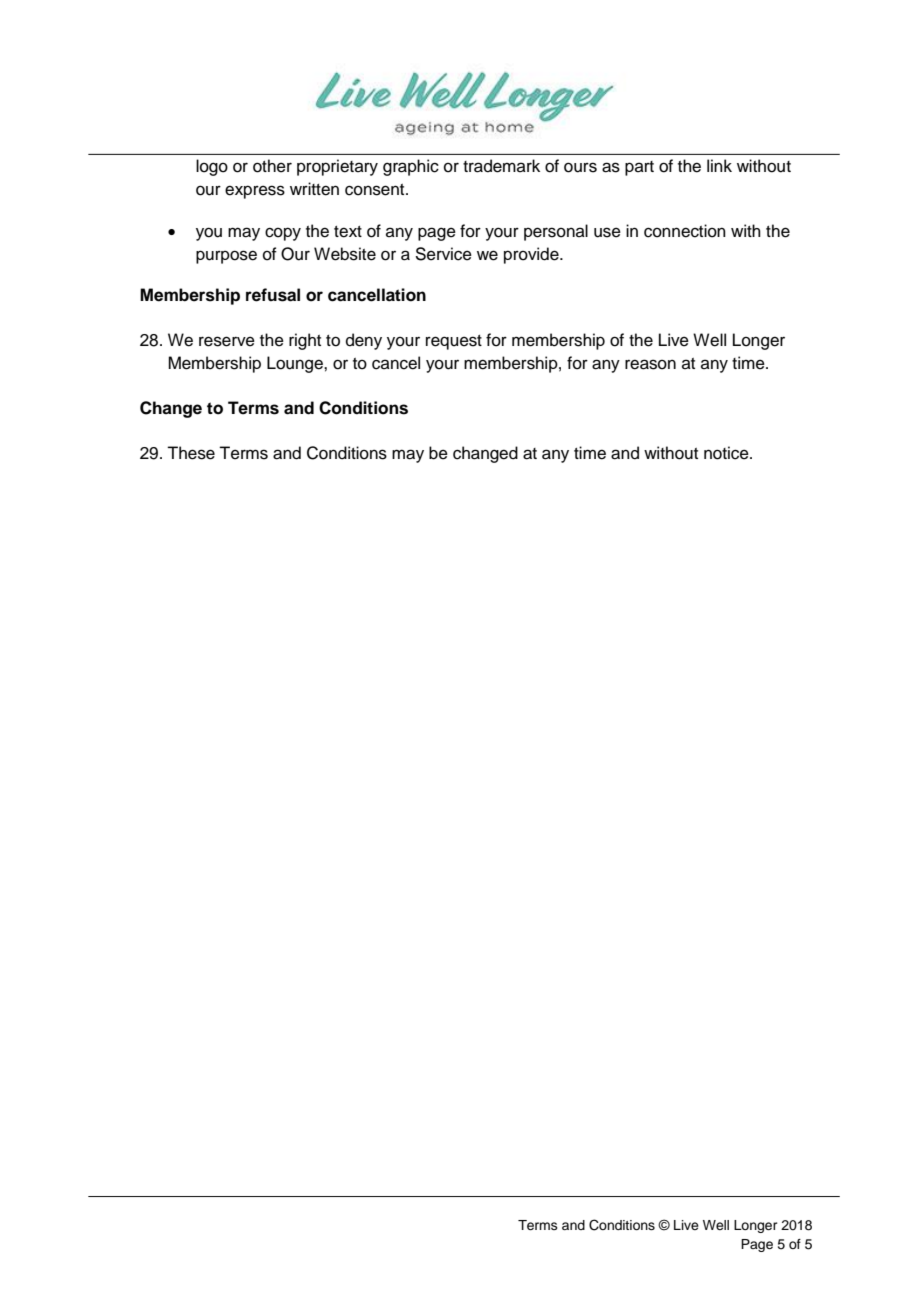 The width and height of the document is (924, 1309). Describe the element at coordinates (364, 341) in the document. I see `deny` at that location.
